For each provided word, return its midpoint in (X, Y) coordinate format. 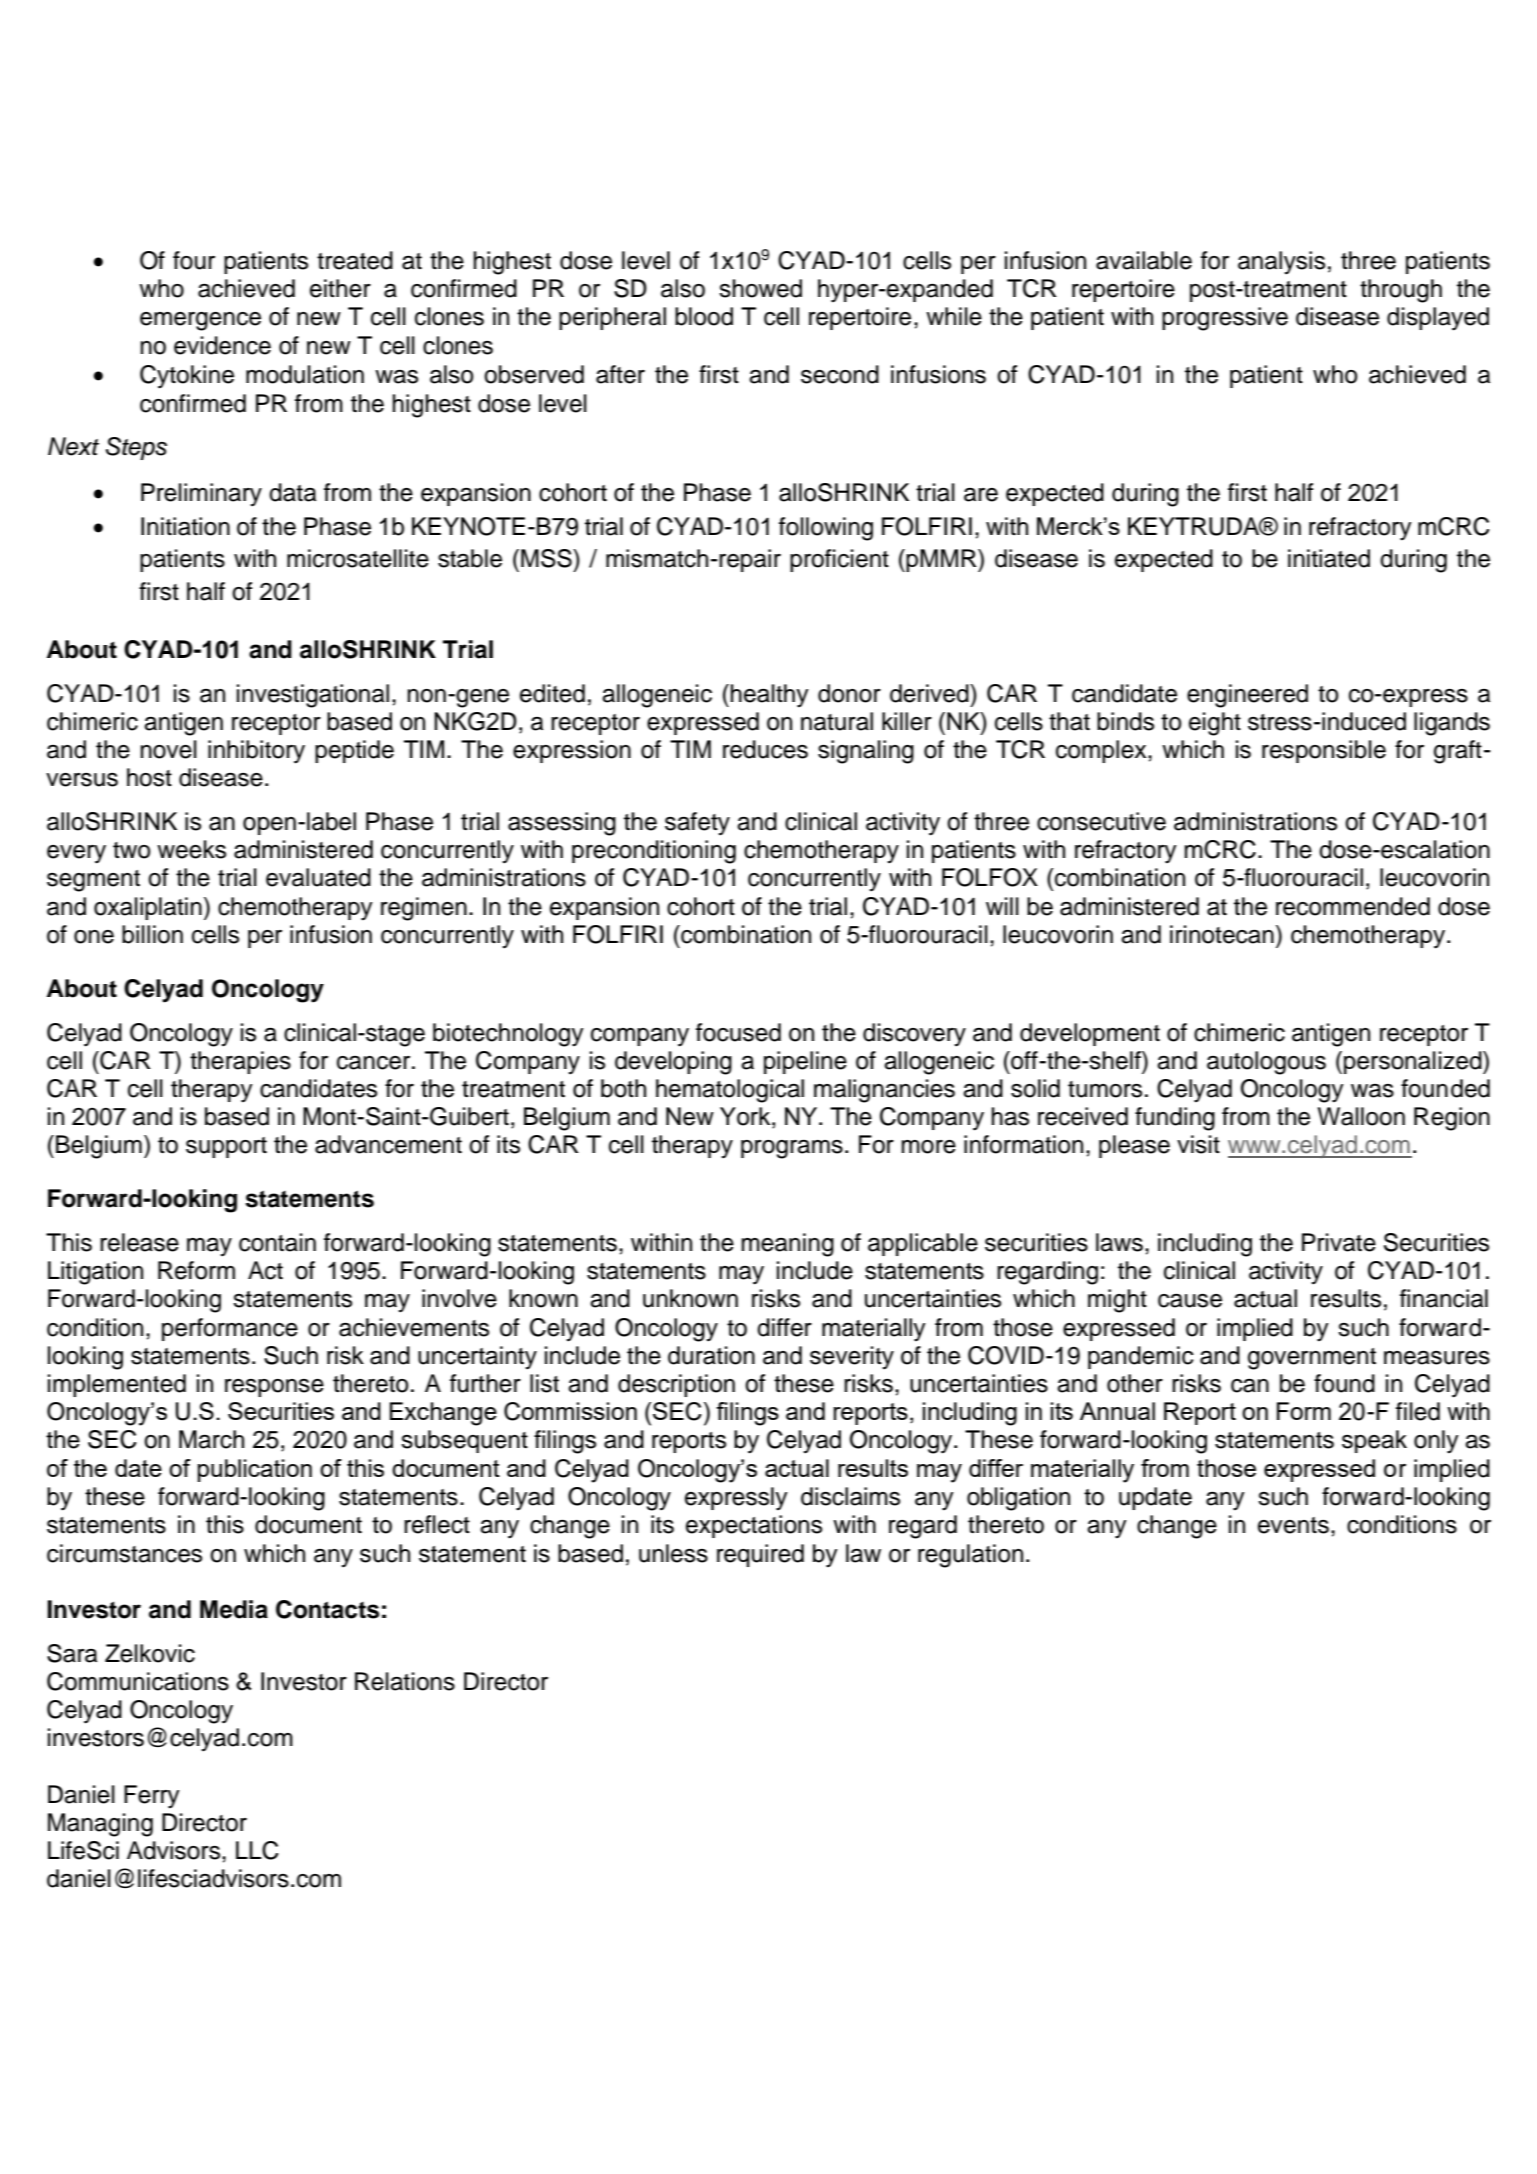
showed (760, 288)
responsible (1324, 751)
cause (1190, 1301)
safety (697, 823)
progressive (1225, 319)
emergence (200, 321)
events (1293, 1525)
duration (711, 1355)
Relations (405, 1681)
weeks (191, 849)
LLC (257, 1850)
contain (277, 1242)
